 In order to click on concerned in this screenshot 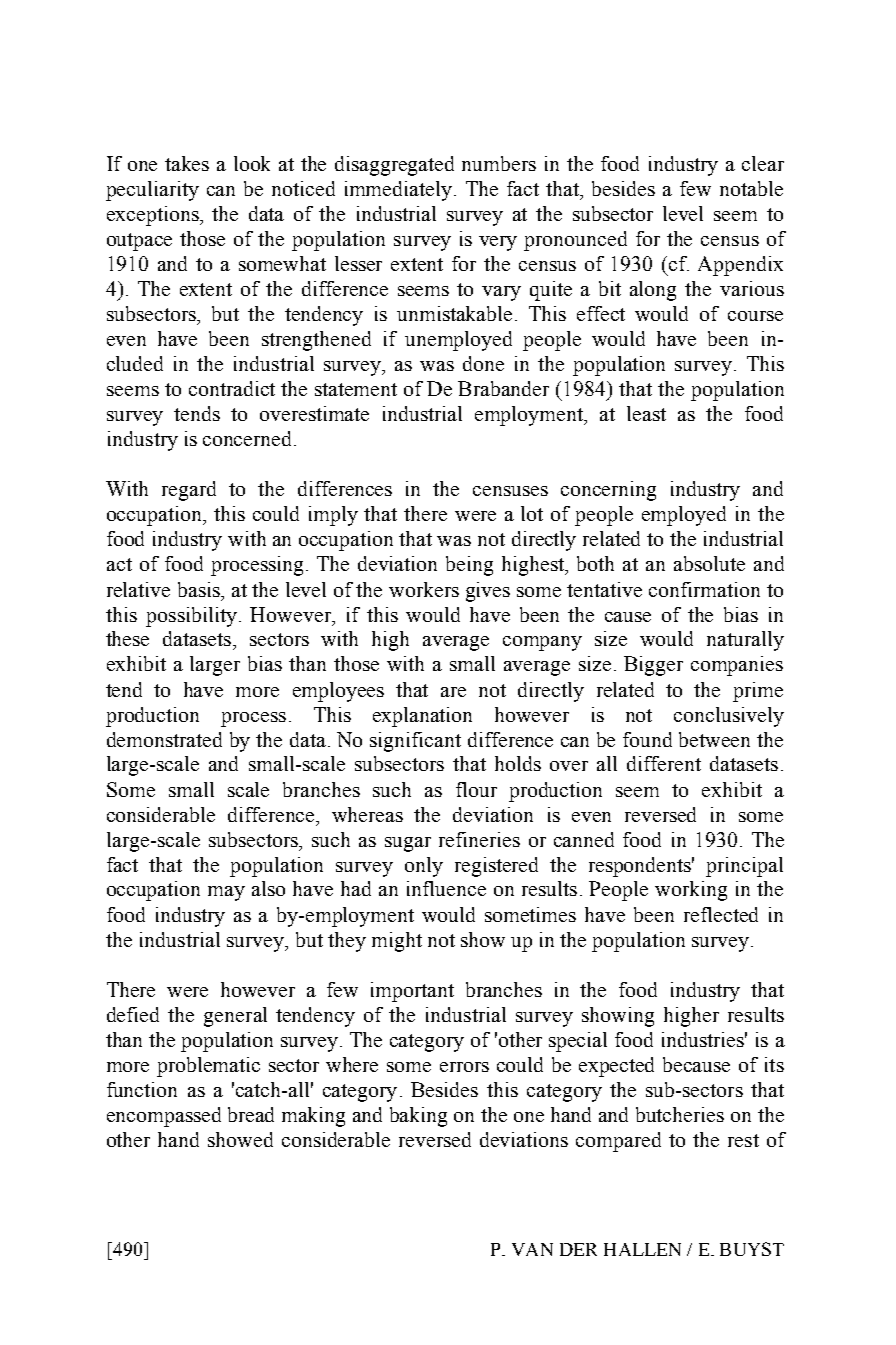, I will do `click(249, 438)`.
